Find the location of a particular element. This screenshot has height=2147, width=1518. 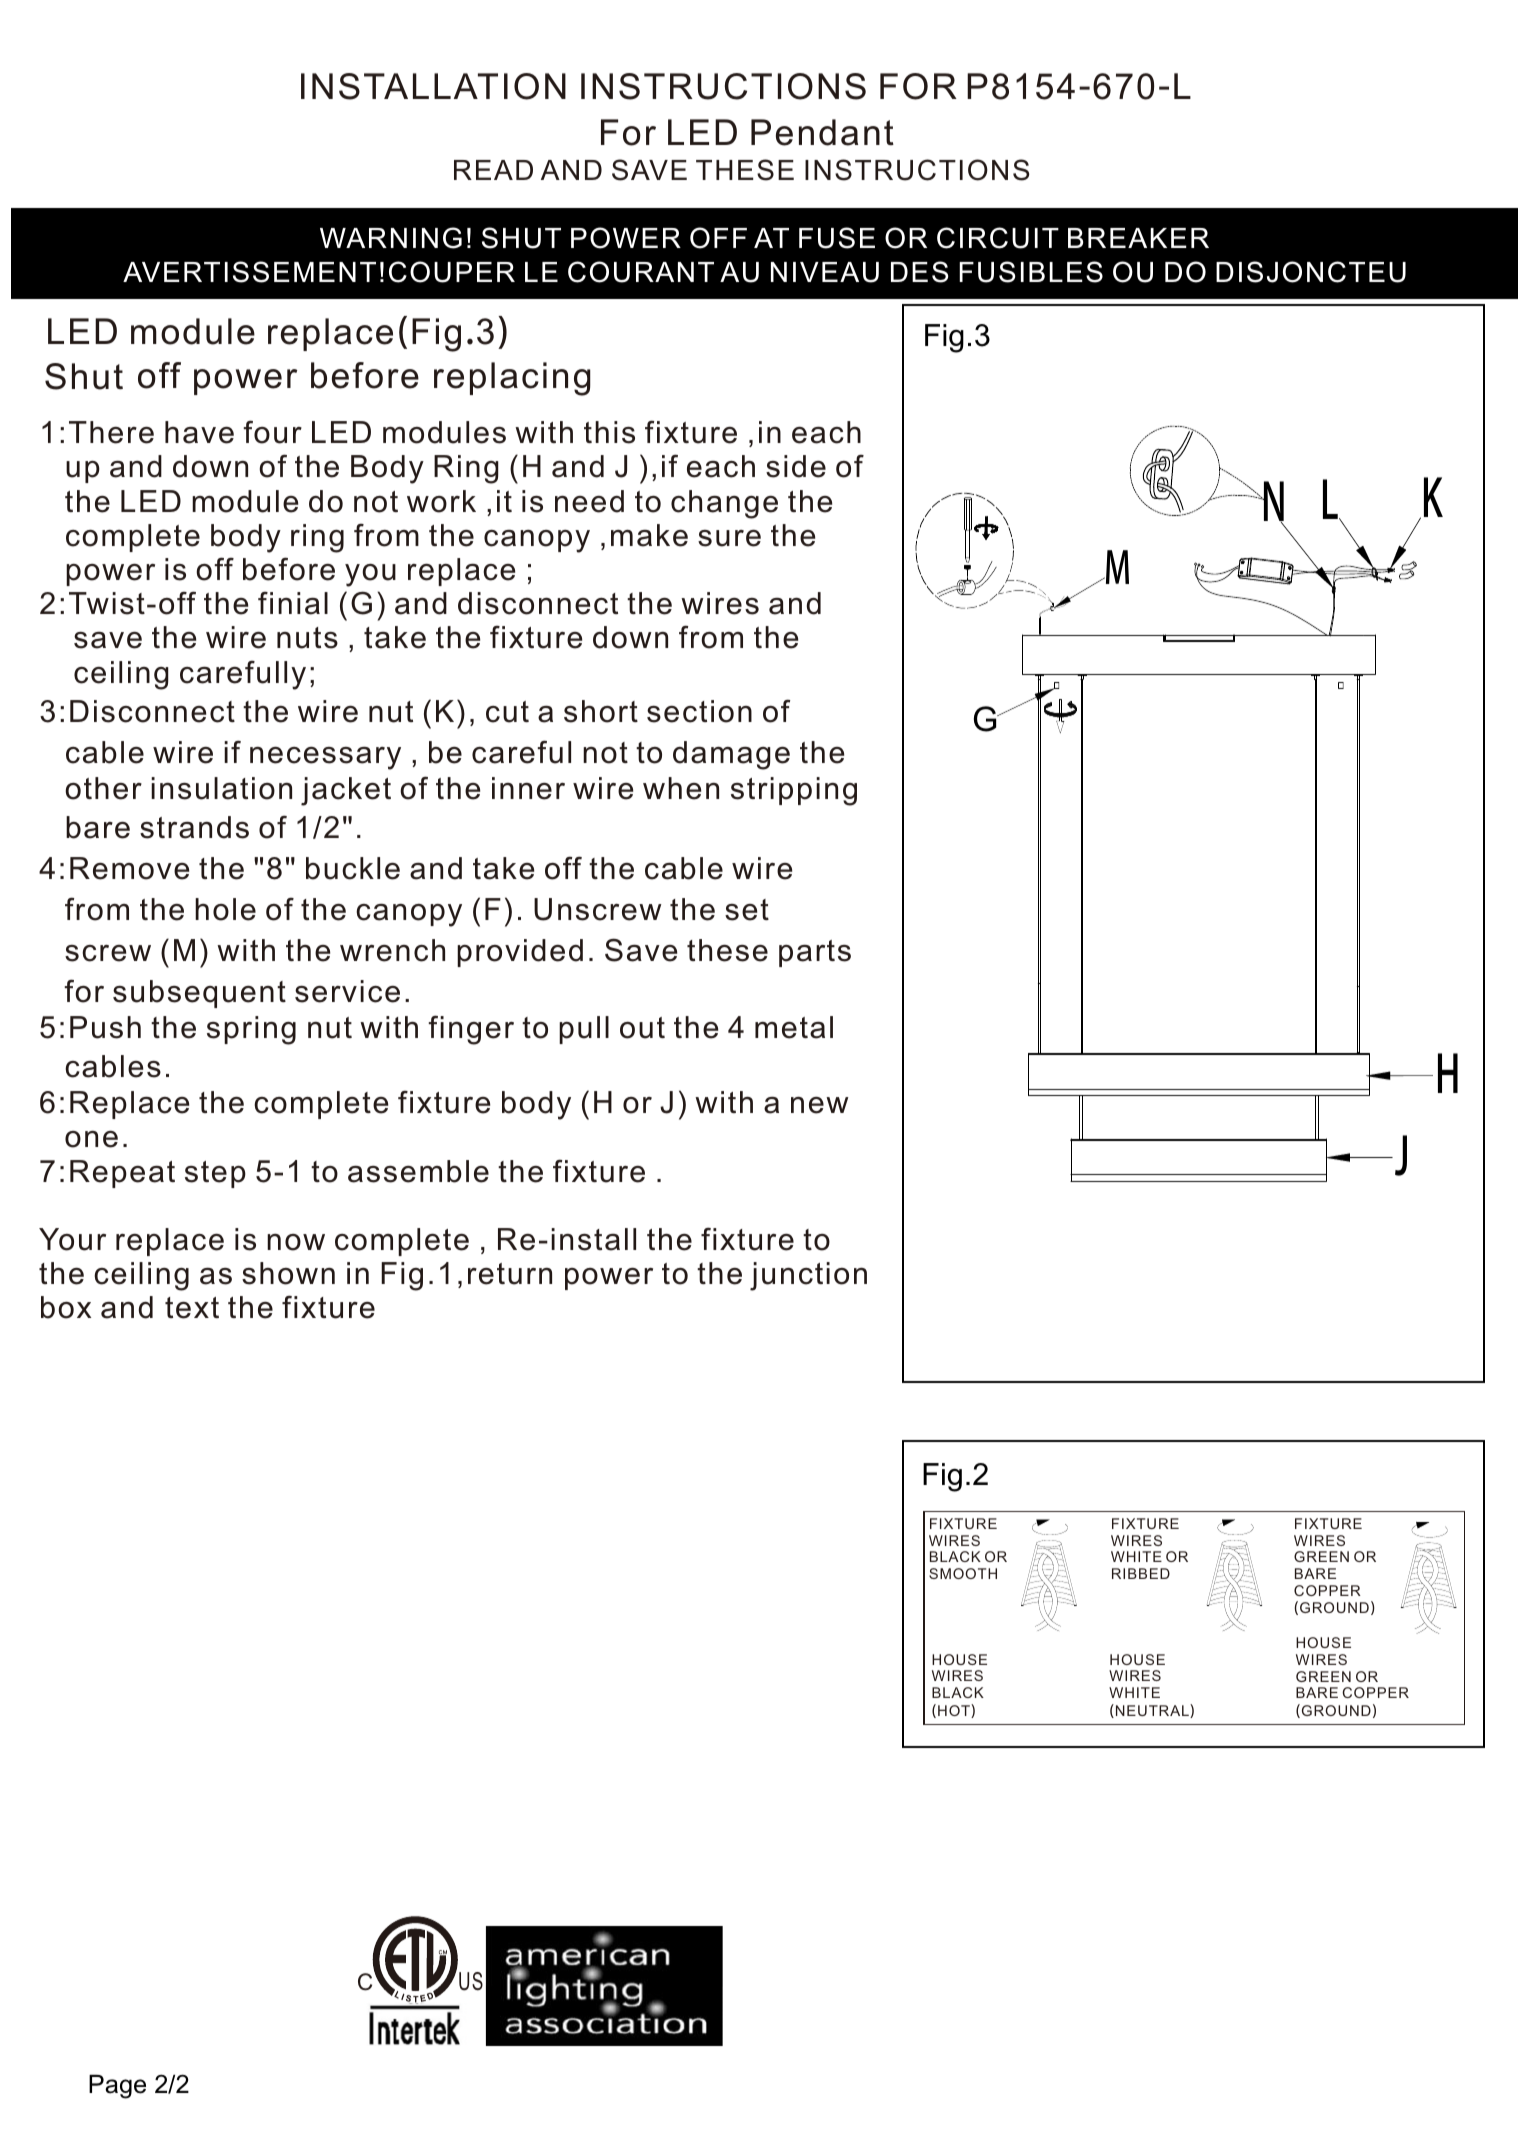

NEUTRAL is located at coordinates (1153, 1711).
